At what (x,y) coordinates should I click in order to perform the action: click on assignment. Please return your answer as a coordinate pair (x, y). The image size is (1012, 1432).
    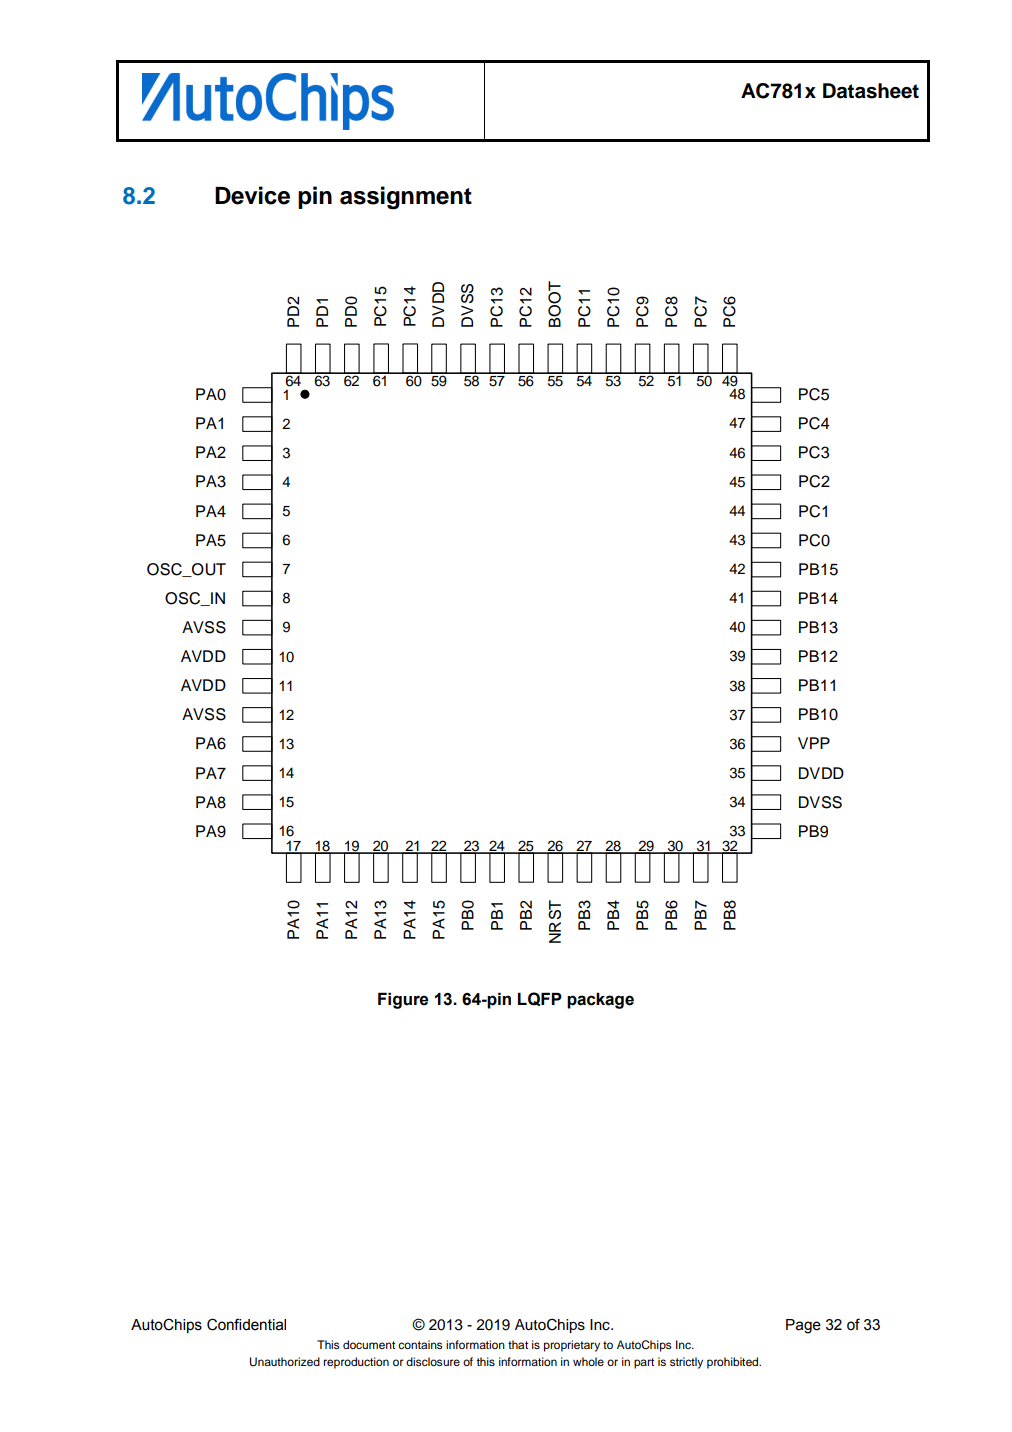
    Looking at the image, I should click on (406, 198).
